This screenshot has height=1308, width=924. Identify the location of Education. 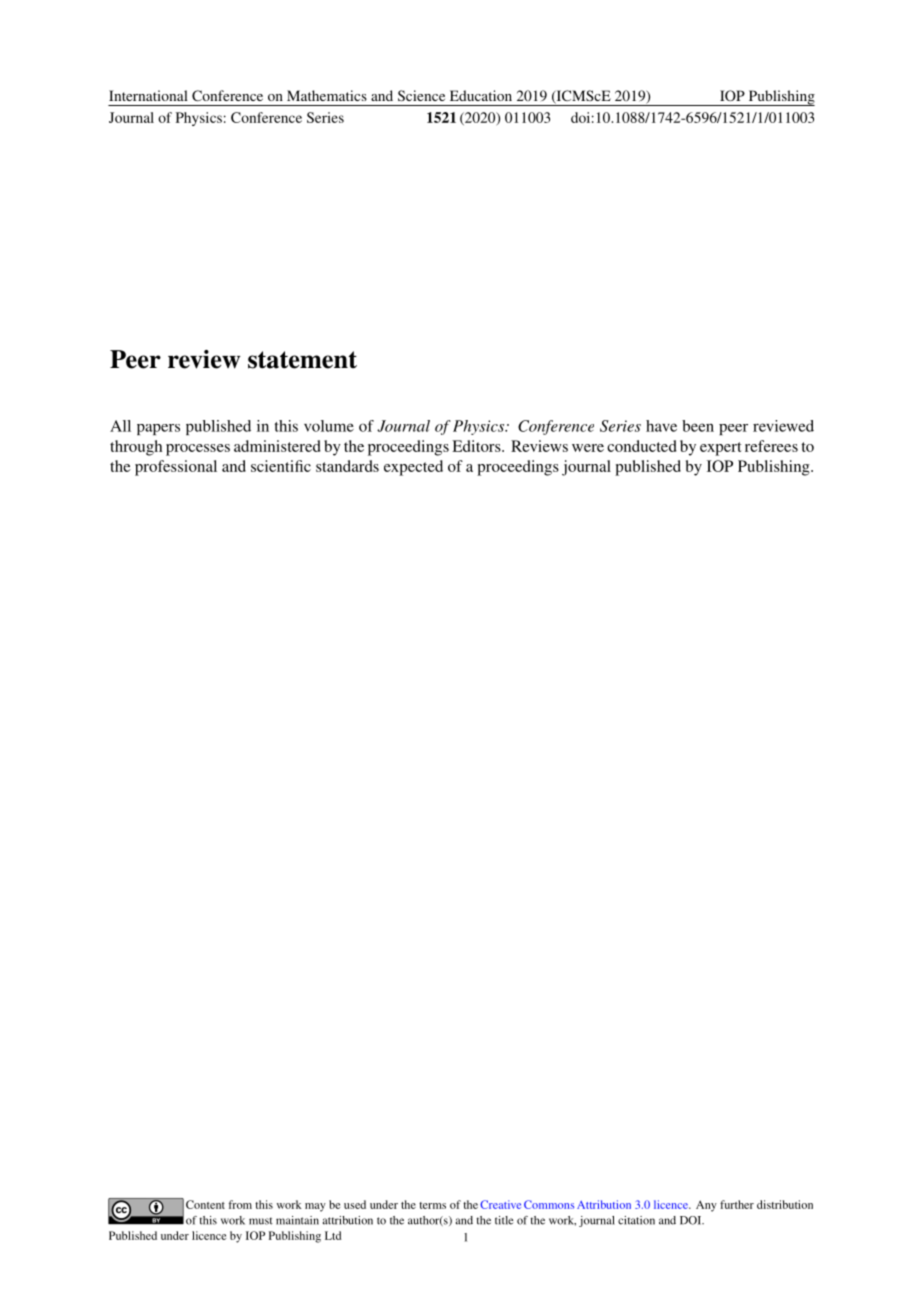
(481, 95).
